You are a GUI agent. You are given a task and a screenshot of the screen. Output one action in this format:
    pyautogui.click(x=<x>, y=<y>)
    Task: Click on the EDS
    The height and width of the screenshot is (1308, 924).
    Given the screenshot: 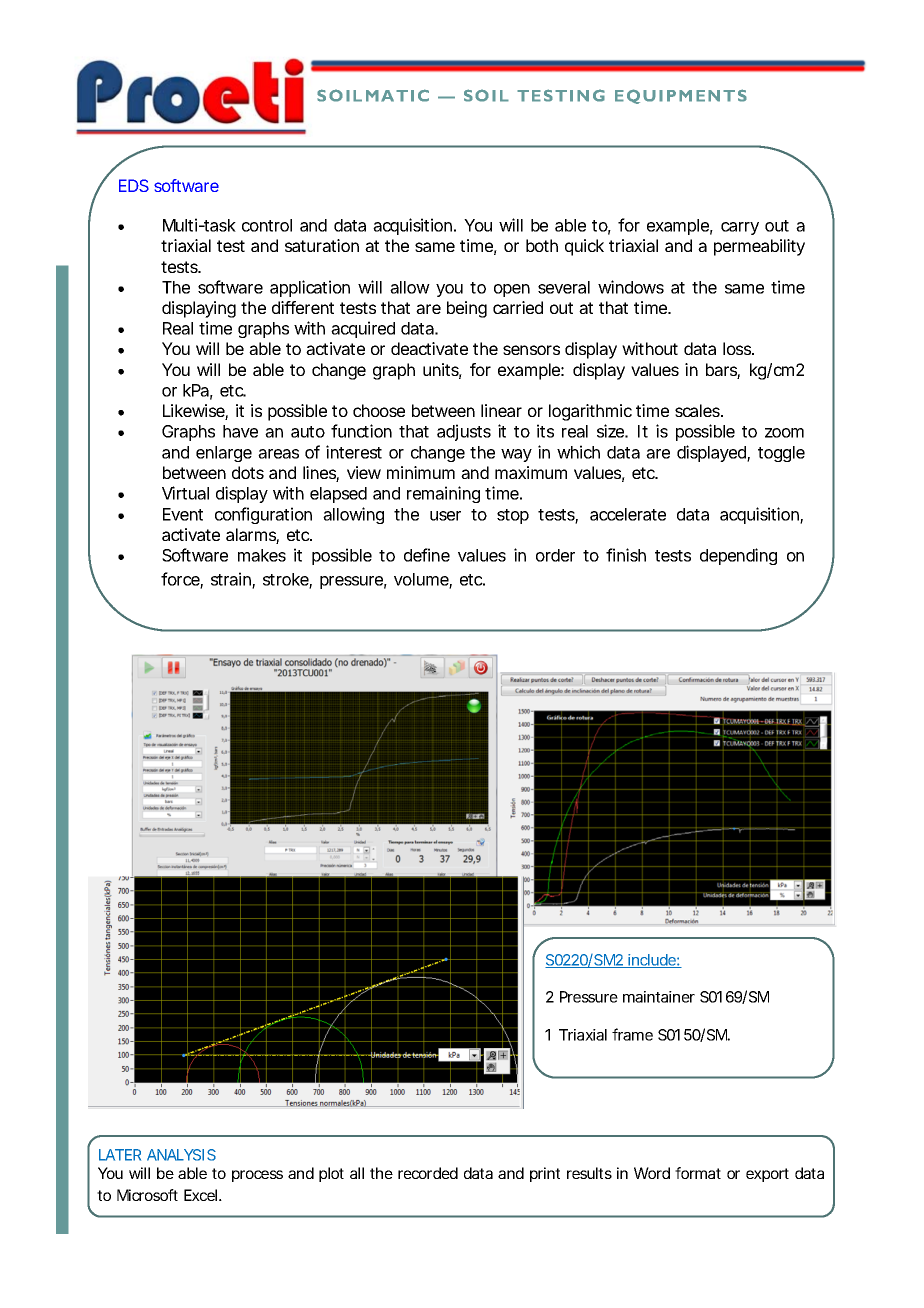 What is the action you would take?
    pyautogui.click(x=134, y=185)
